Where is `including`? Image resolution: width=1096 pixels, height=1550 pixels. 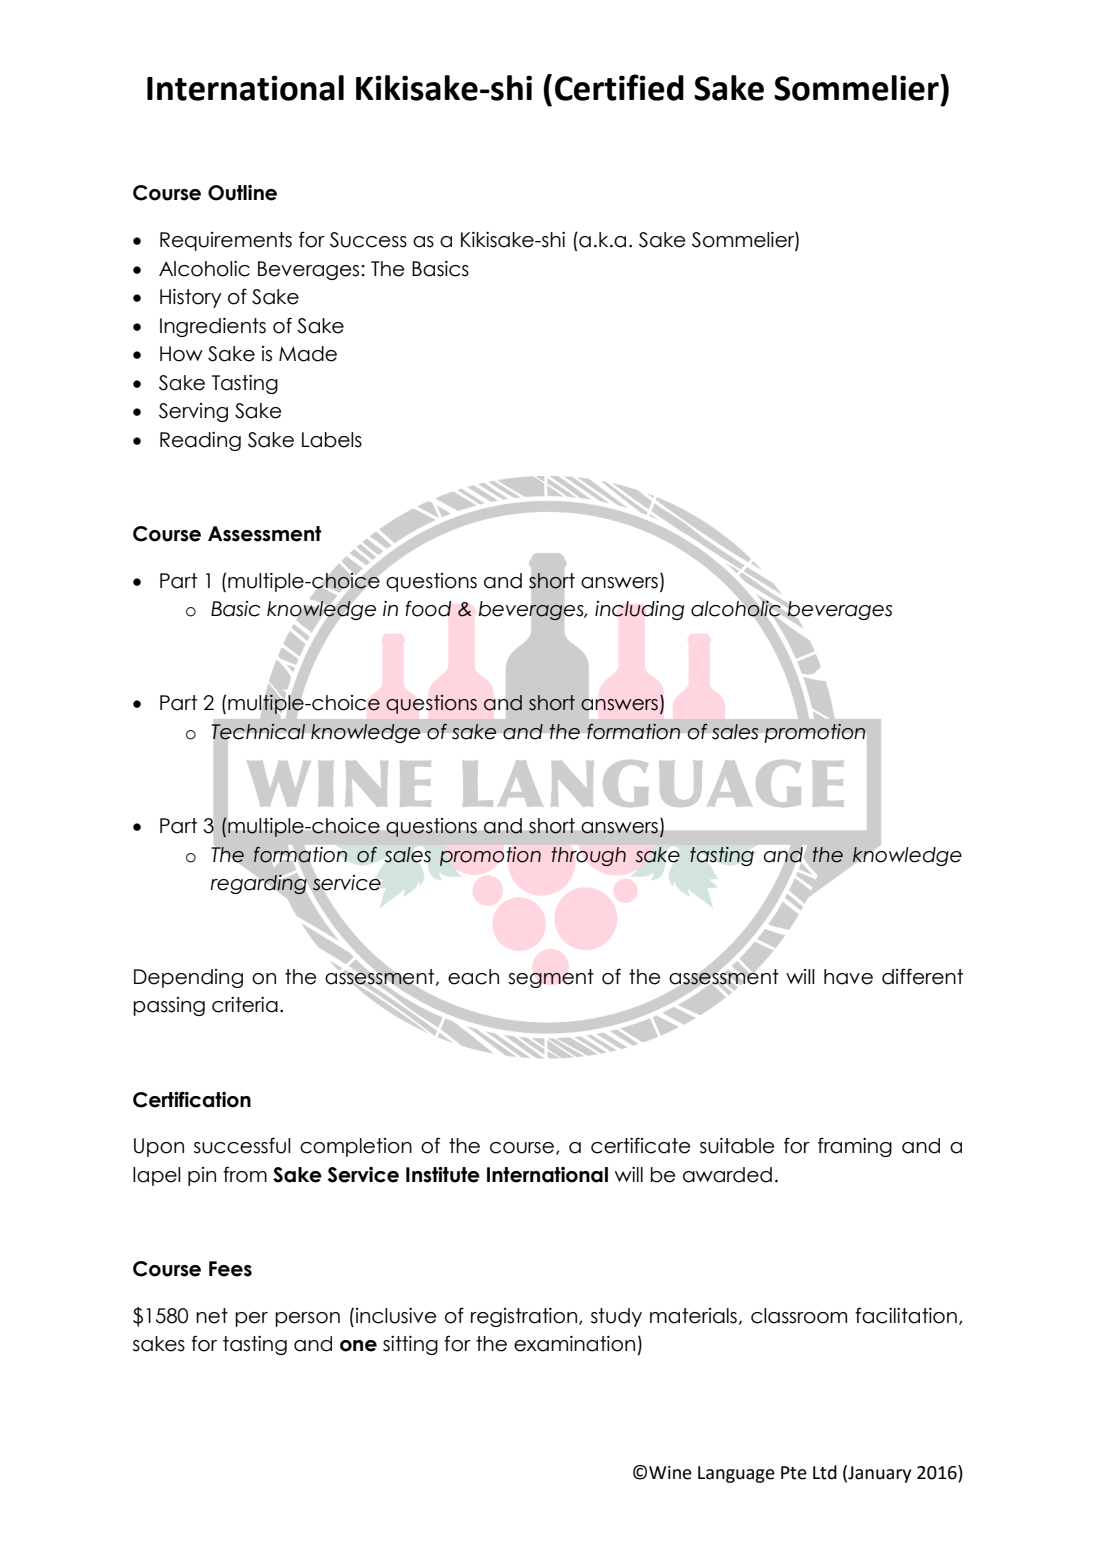 including is located at coordinates (639, 610).
